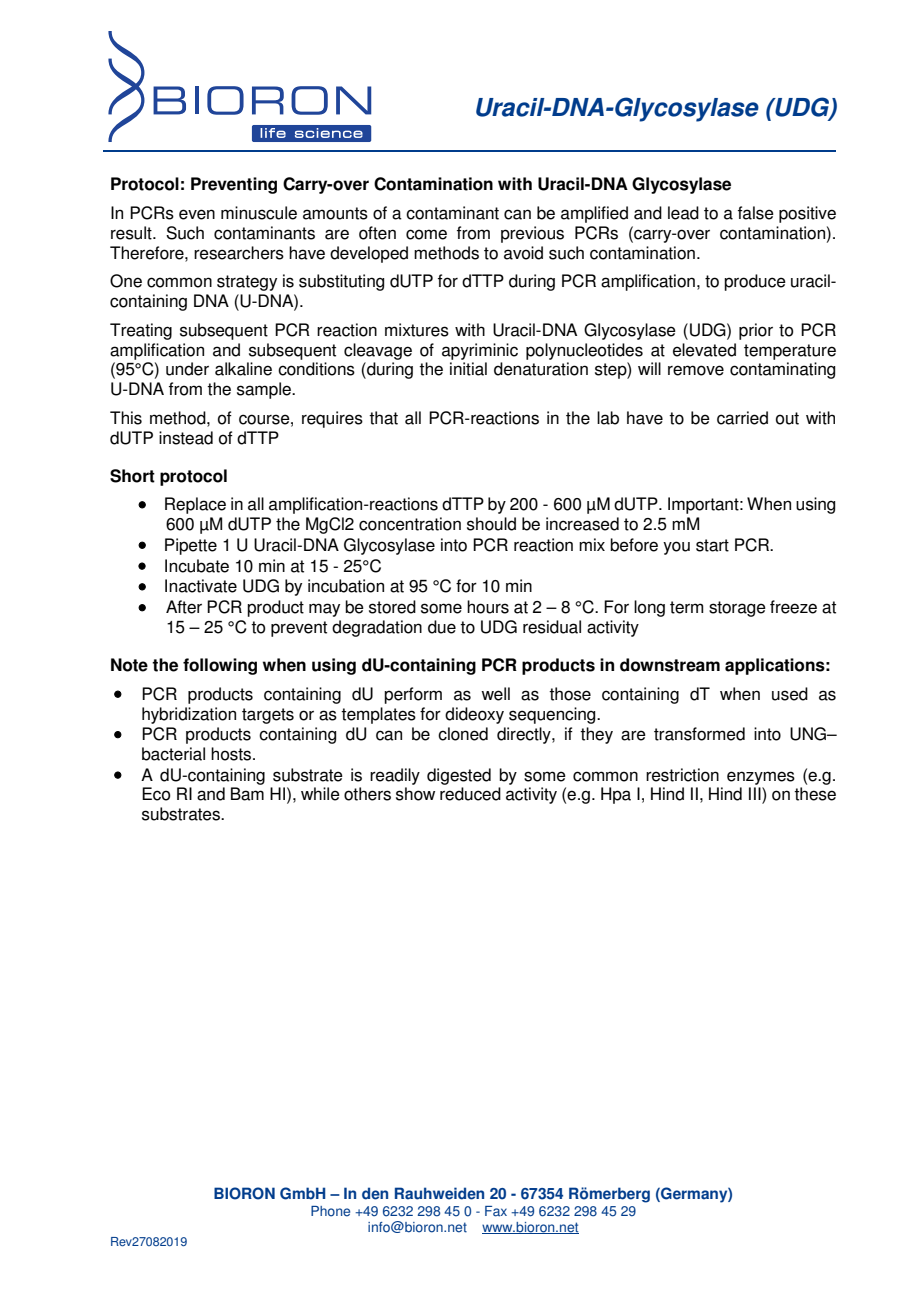 This document has height=1308, width=924. I want to click on should, so click(491, 524).
